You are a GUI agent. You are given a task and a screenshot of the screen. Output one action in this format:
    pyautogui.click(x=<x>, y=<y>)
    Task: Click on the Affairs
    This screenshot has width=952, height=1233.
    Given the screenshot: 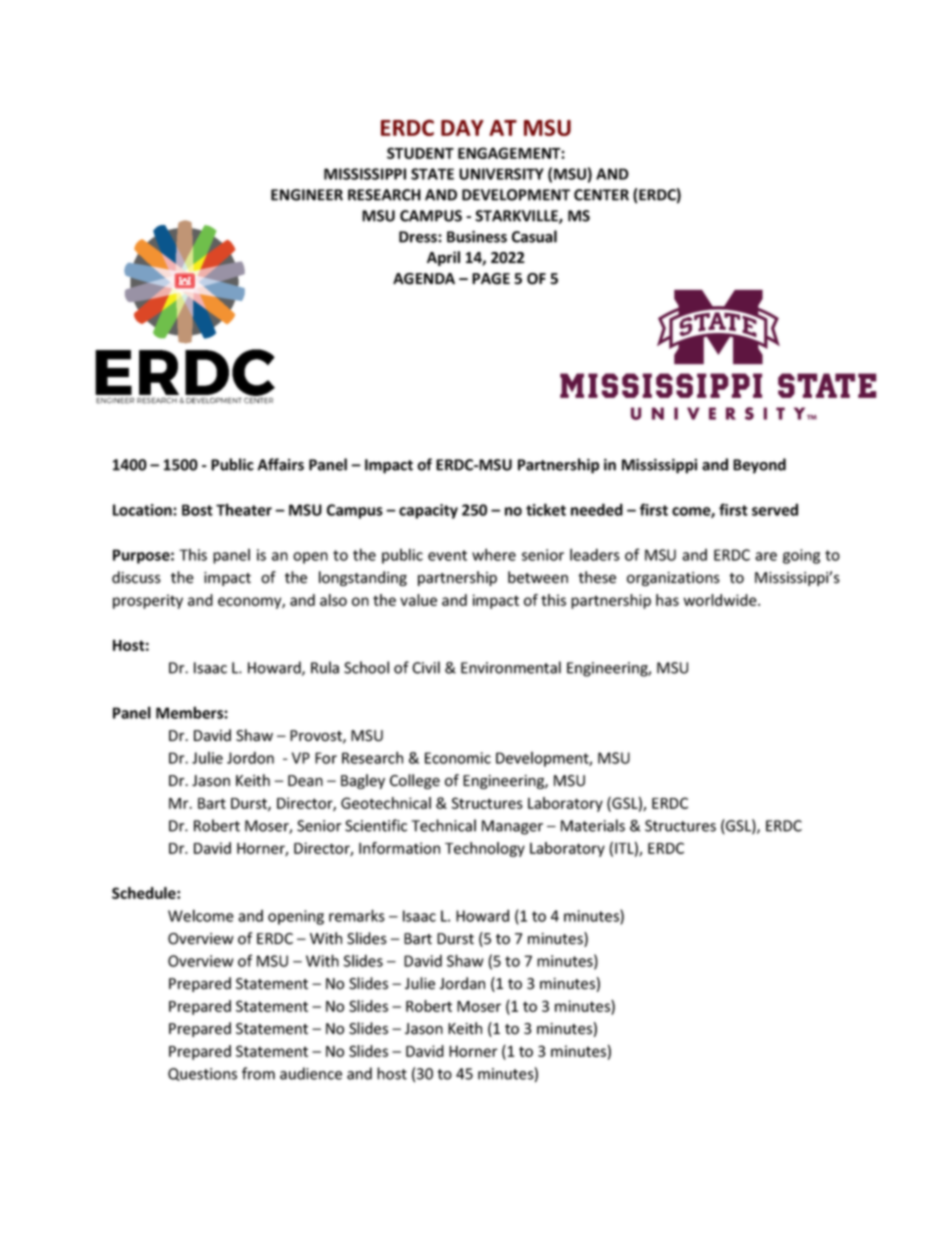 What is the action you would take?
    pyautogui.click(x=280, y=464)
